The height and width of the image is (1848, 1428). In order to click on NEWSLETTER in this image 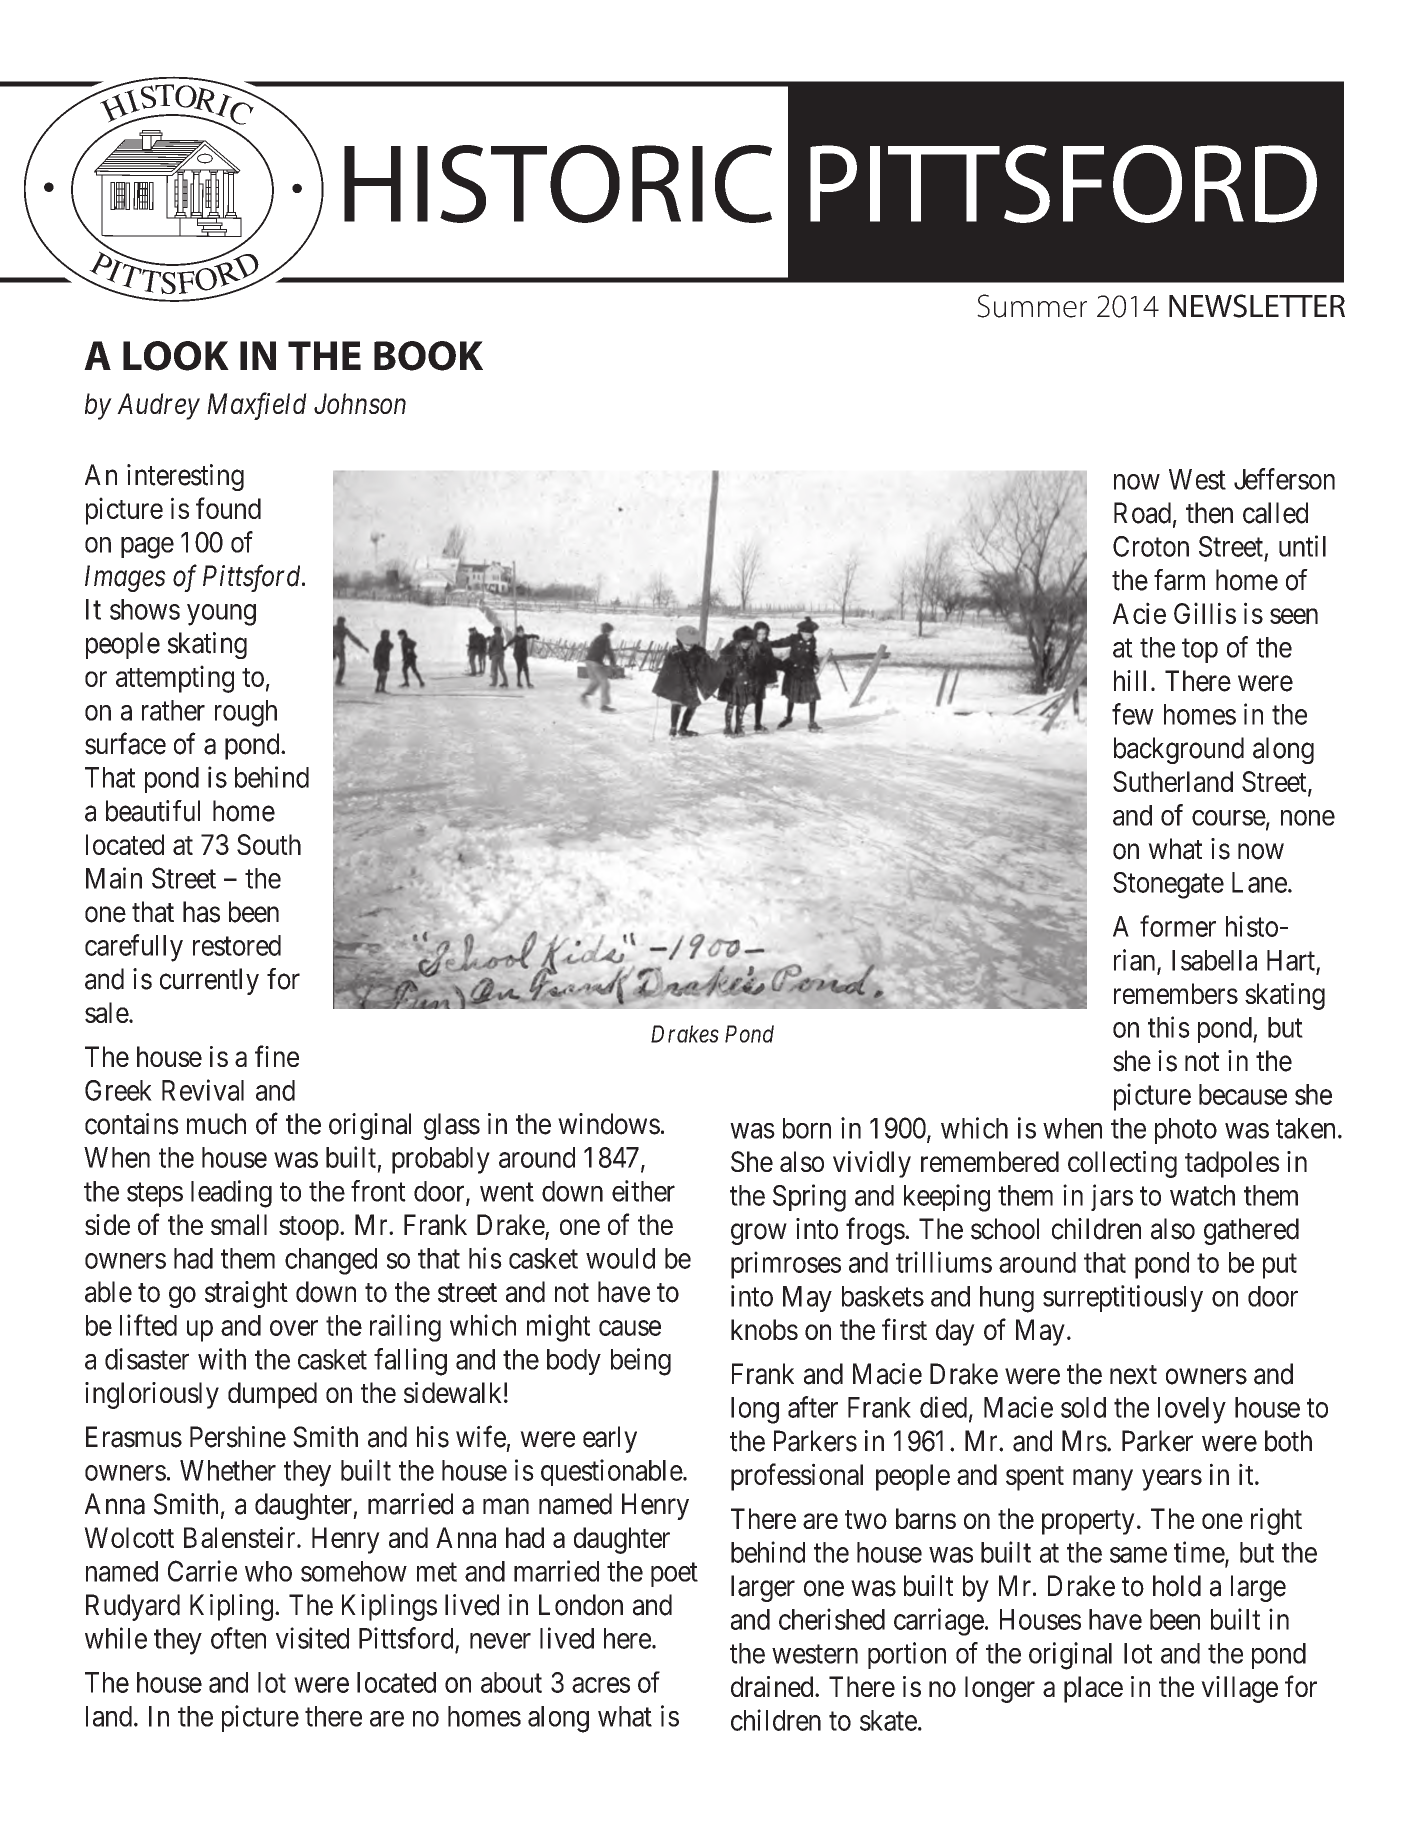, I will do `click(1257, 306)`.
